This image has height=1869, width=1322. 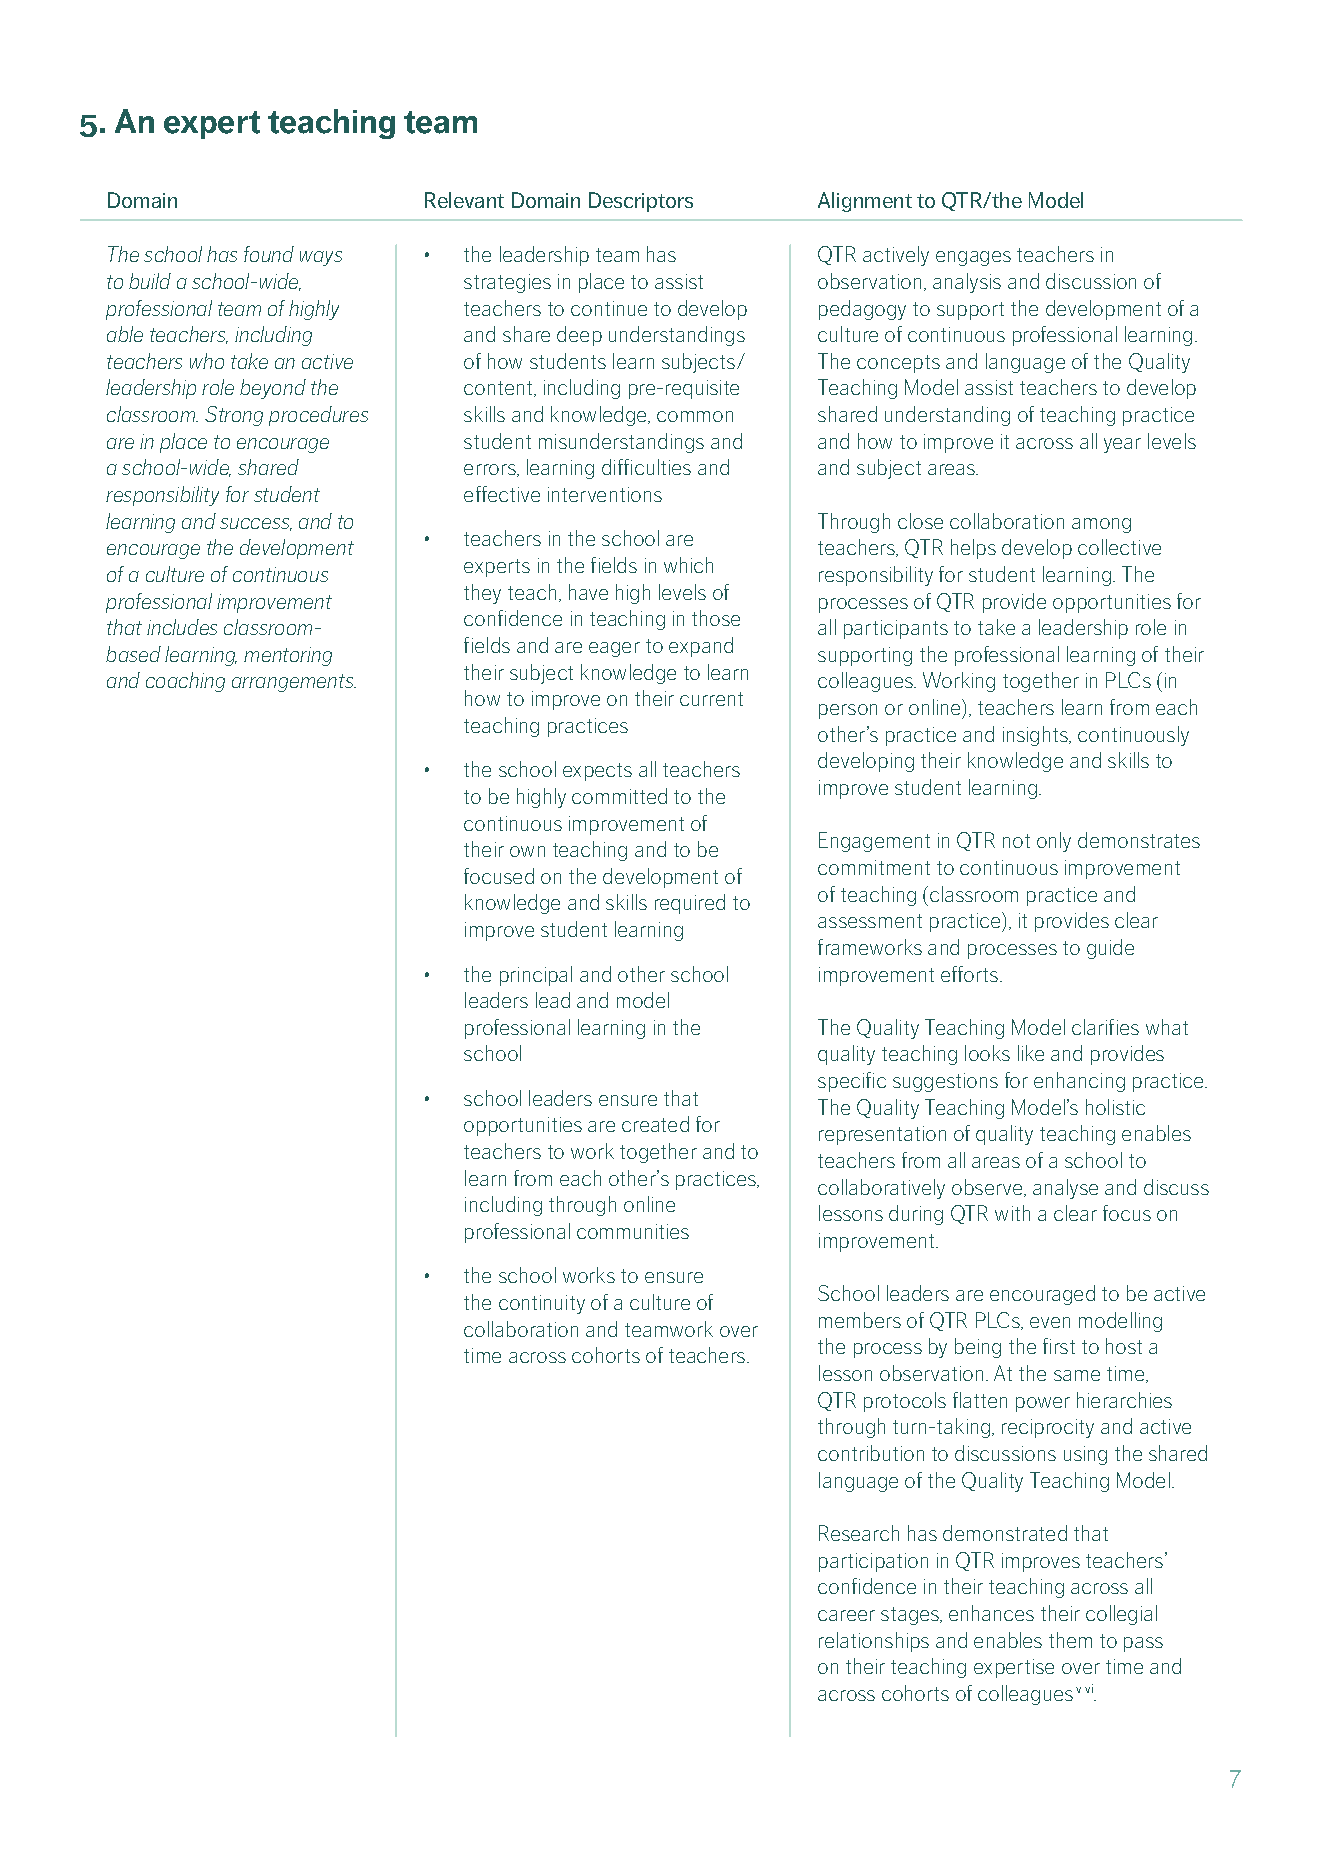 I want to click on guide, so click(x=1110, y=949).
